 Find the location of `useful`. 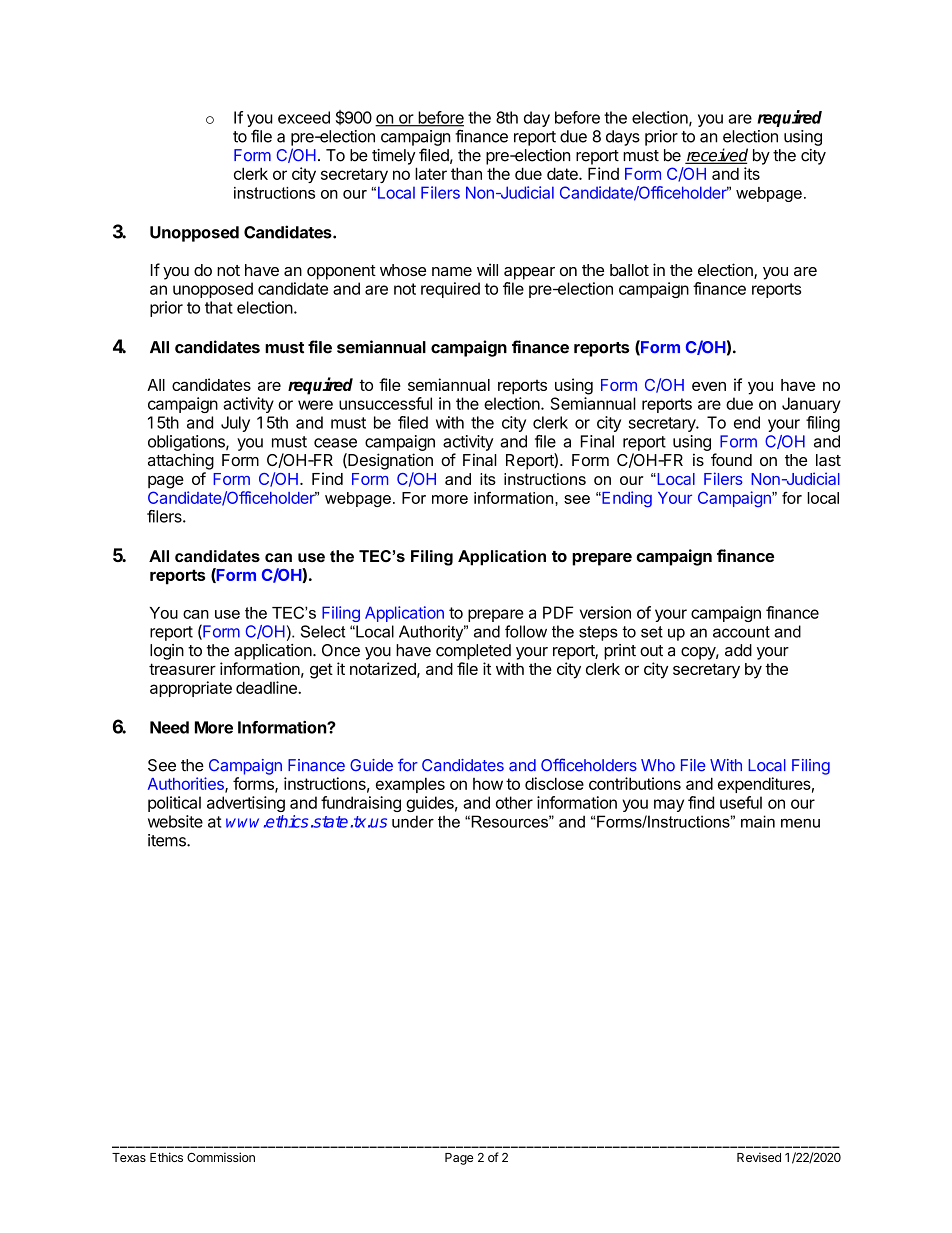

useful is located at coordinates (741, 802).
